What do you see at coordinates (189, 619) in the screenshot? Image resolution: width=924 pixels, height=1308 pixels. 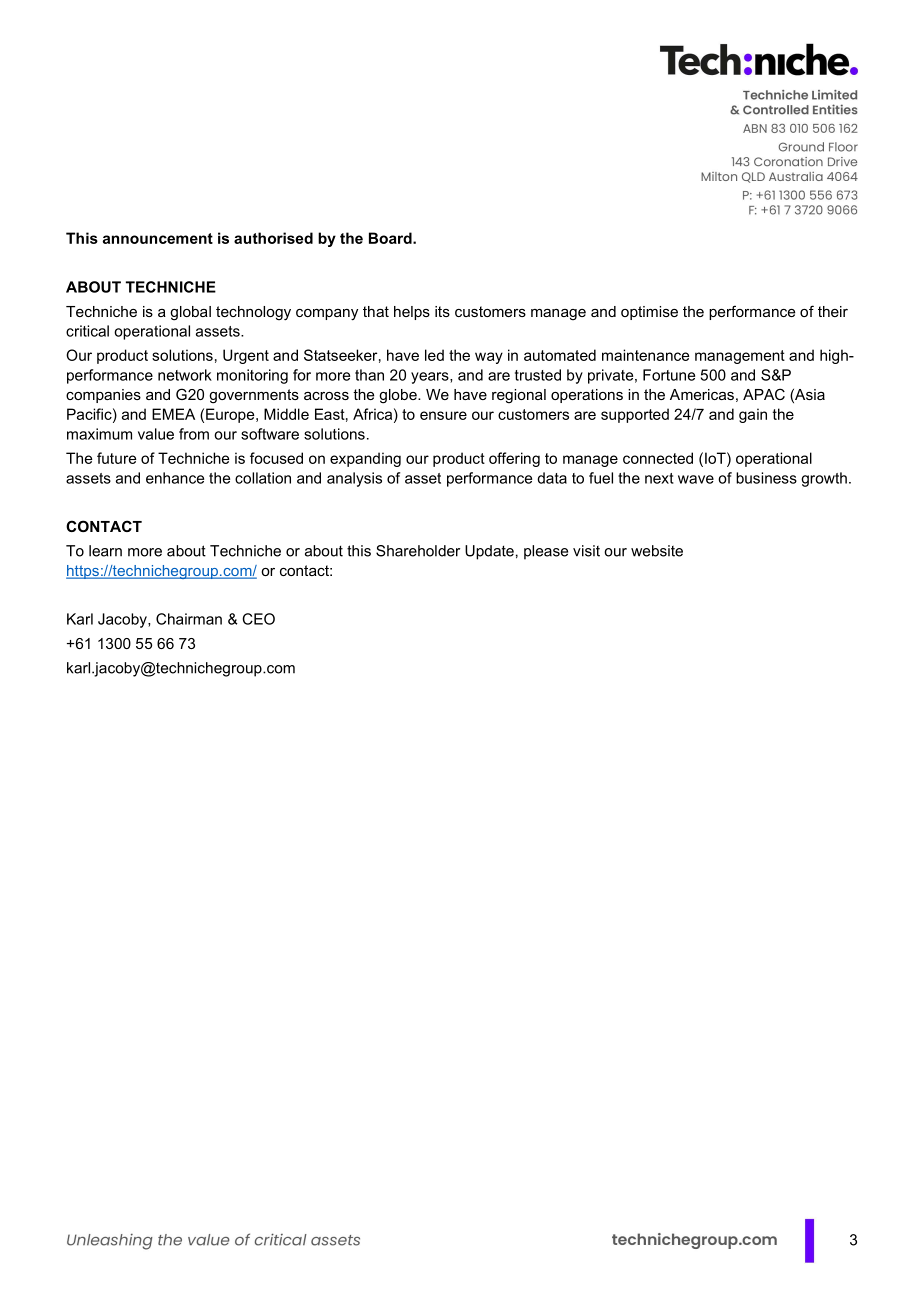 I see `Chairman` at bounding box center [189, 619].
